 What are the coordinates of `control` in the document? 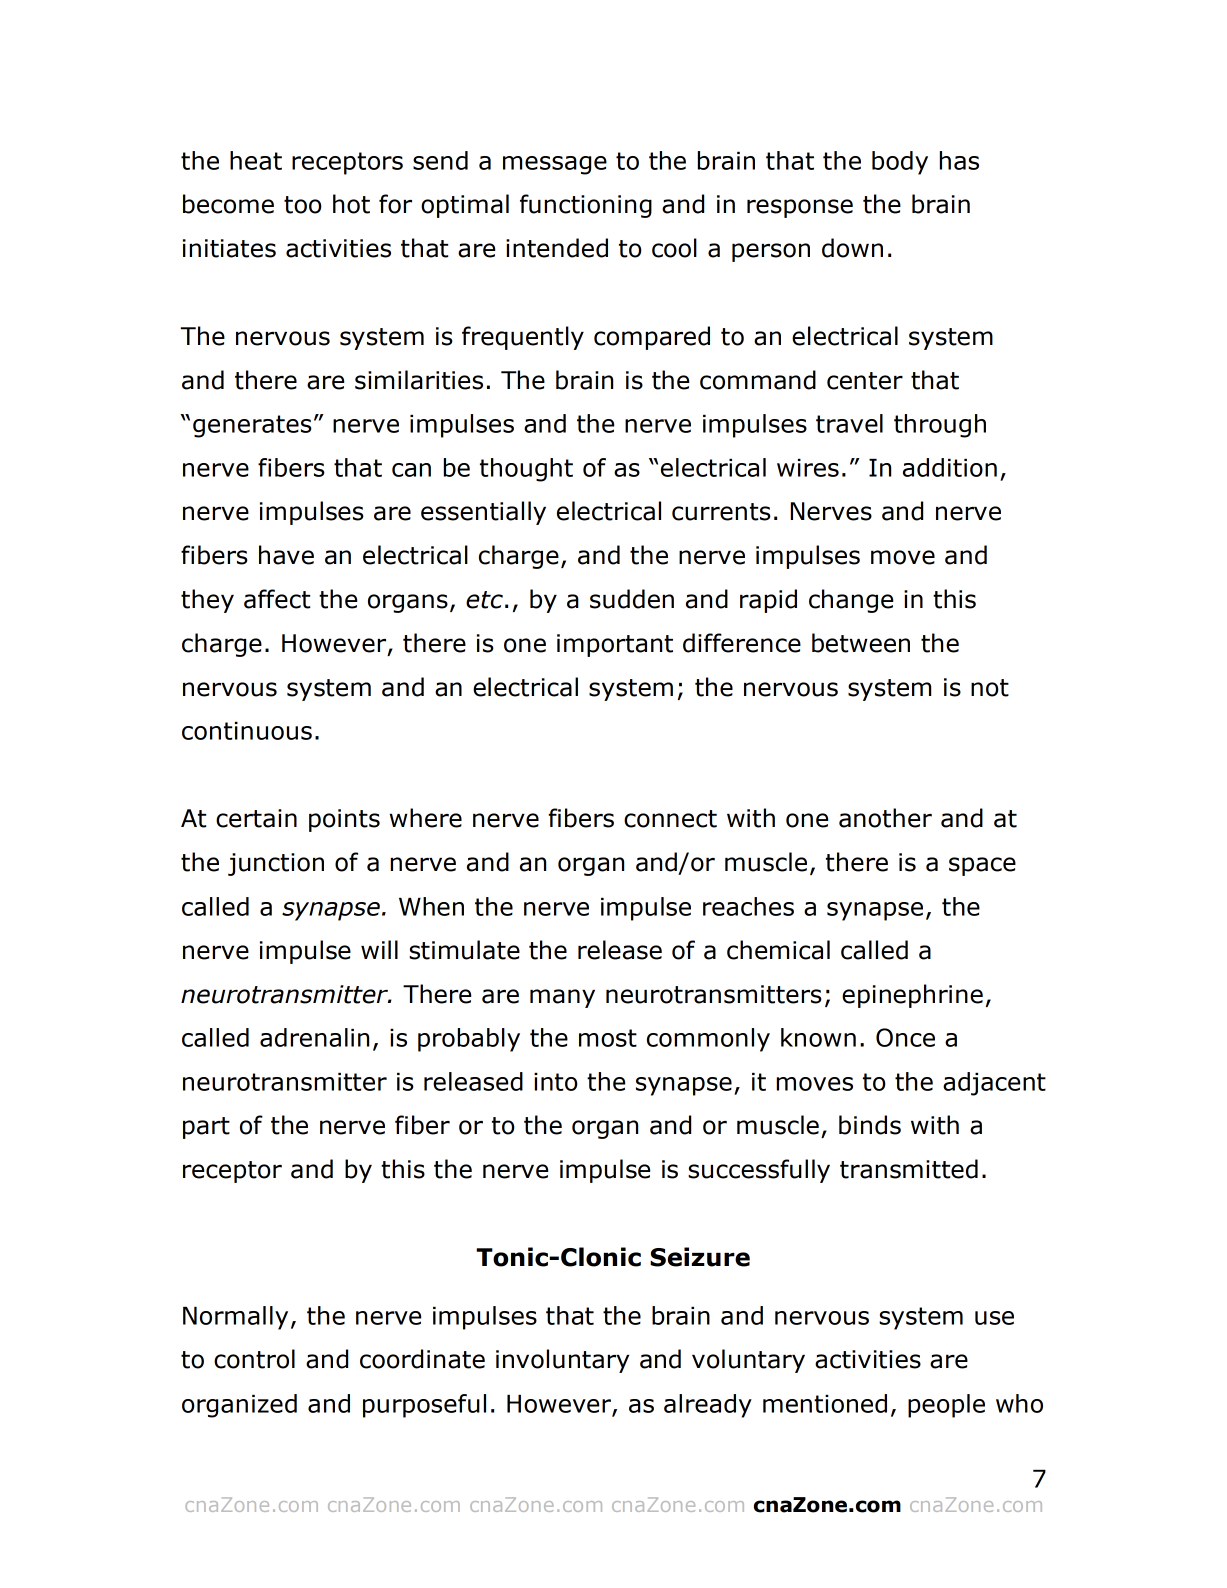 It's located at (254, 1359).
